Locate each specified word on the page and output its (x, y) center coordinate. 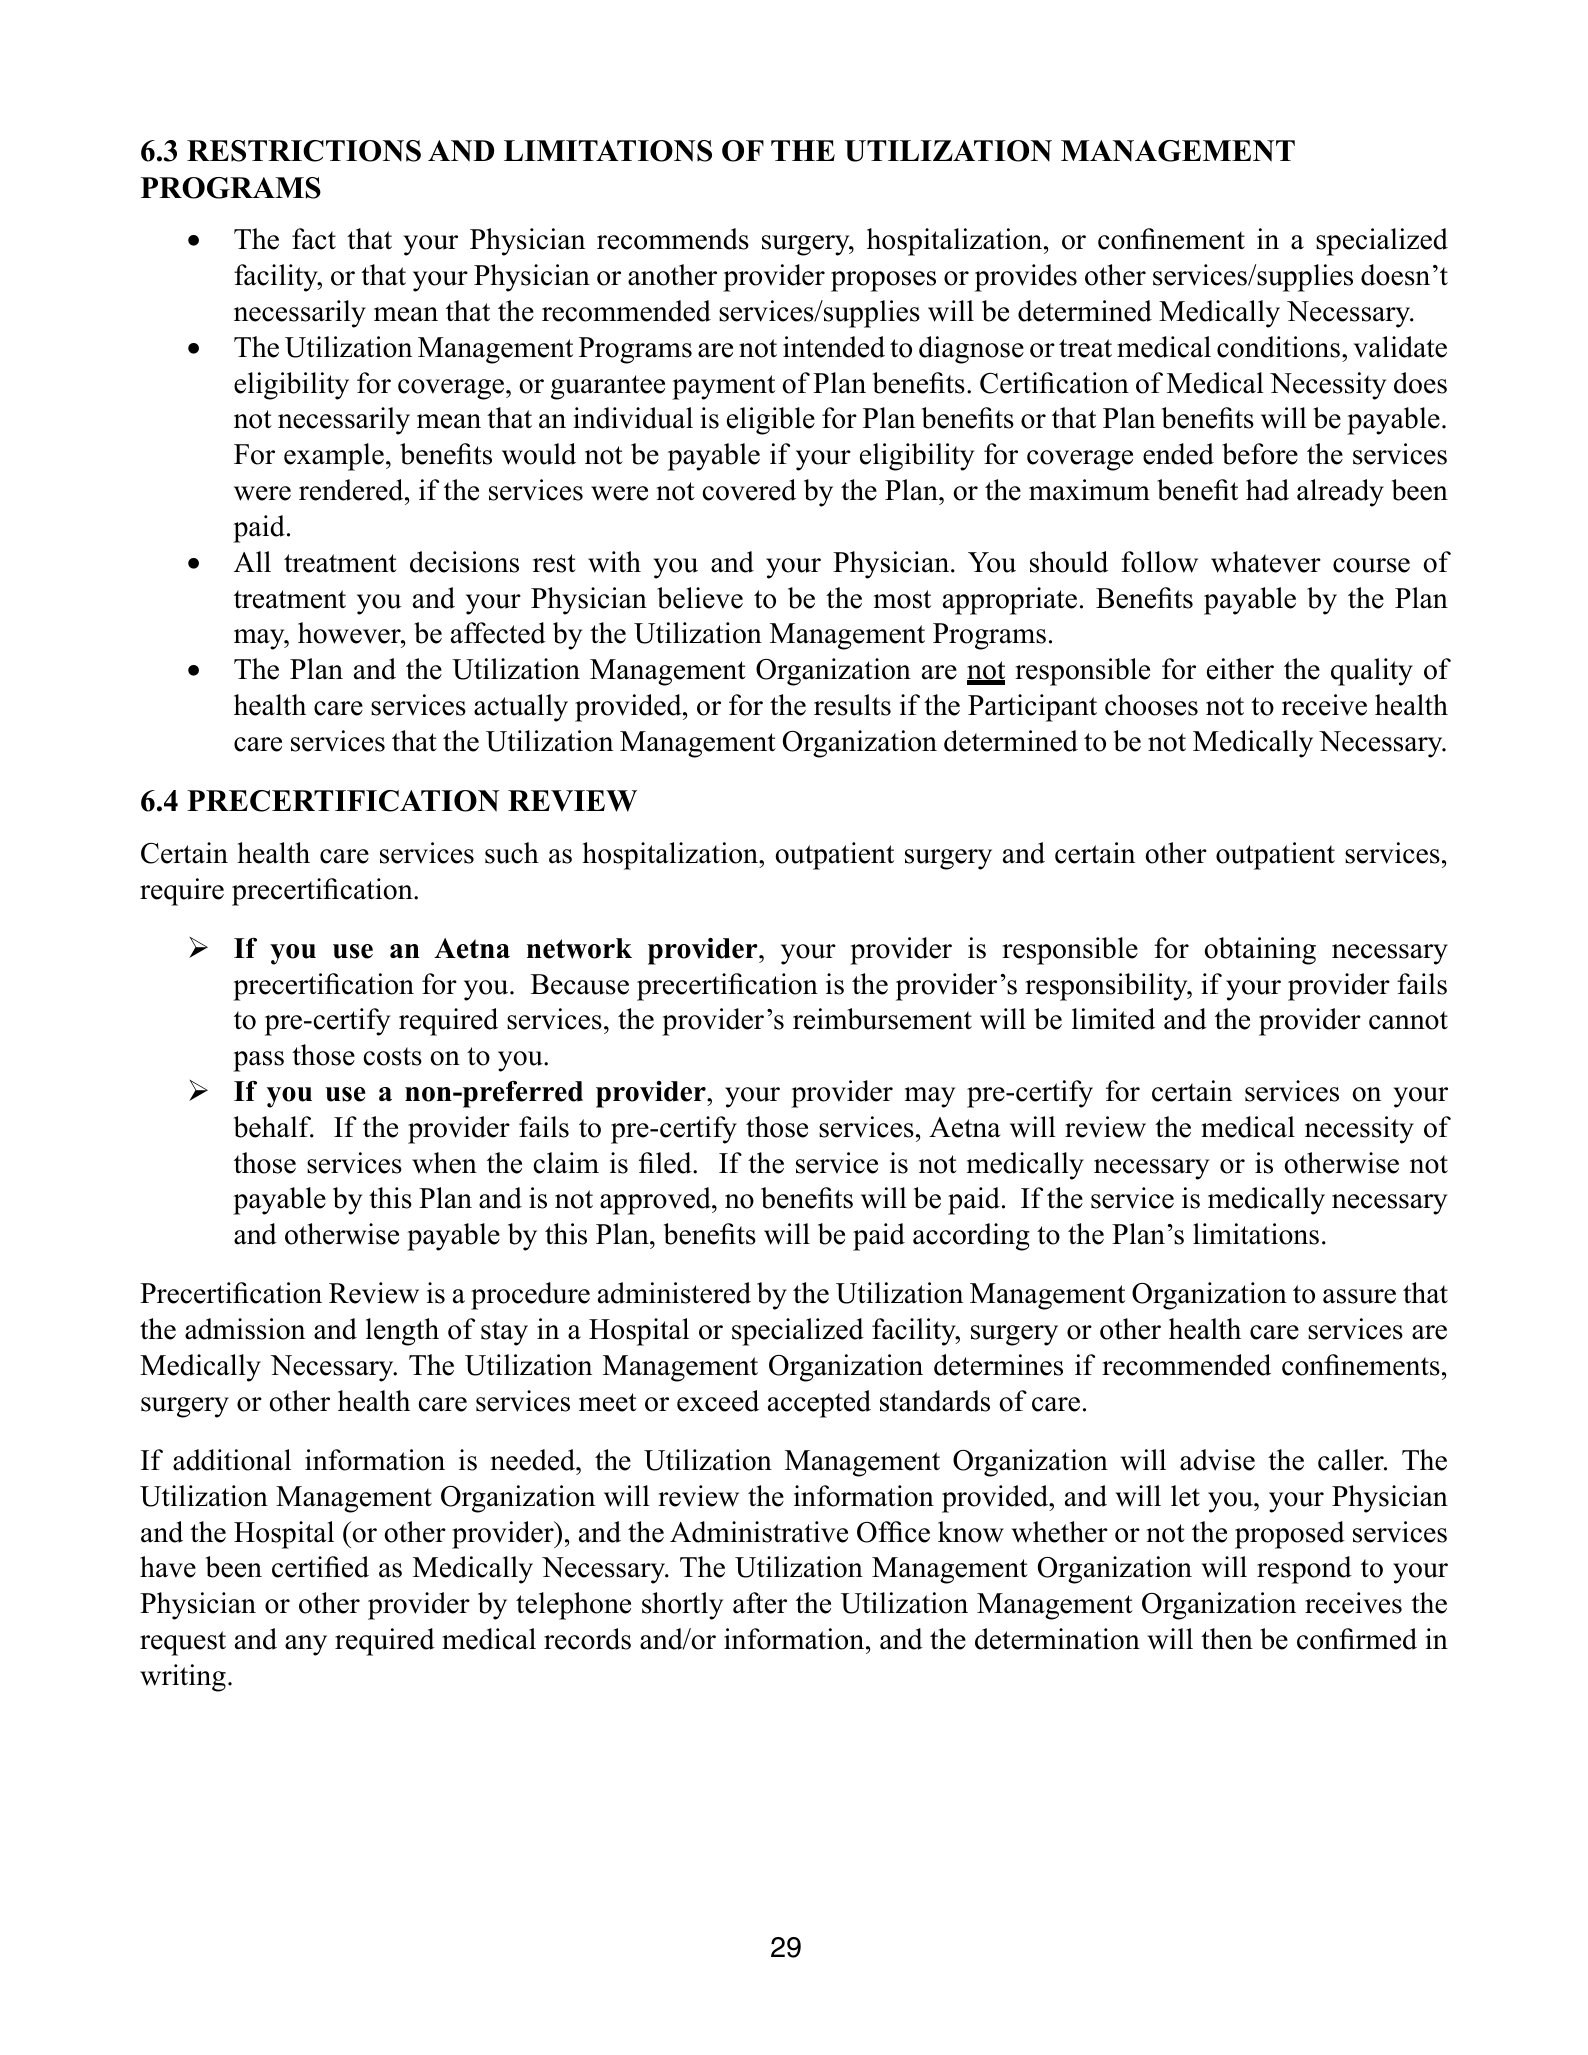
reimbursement (882, 1019)
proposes (883, 281)
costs (392, 1056)
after (760, 1603)
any (306, 1645)
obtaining (1260, 951)
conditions (1278, 347)
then (1227, 1639)
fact (314, 239)
